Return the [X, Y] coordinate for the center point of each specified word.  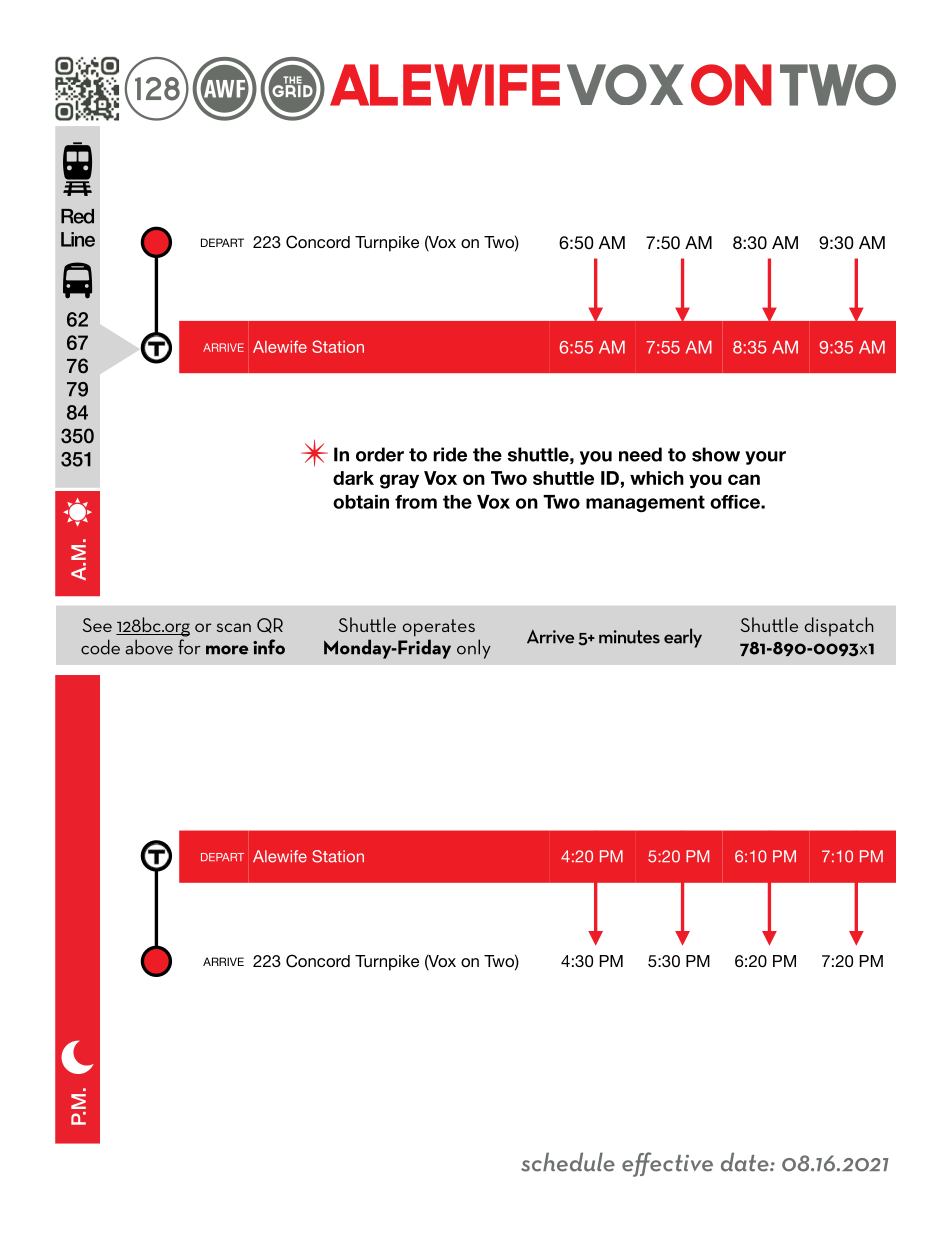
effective [667, 1164]
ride [450, 454]
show [716, 454]
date [746, 1162]
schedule [568, 1162]
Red [77, 216]
